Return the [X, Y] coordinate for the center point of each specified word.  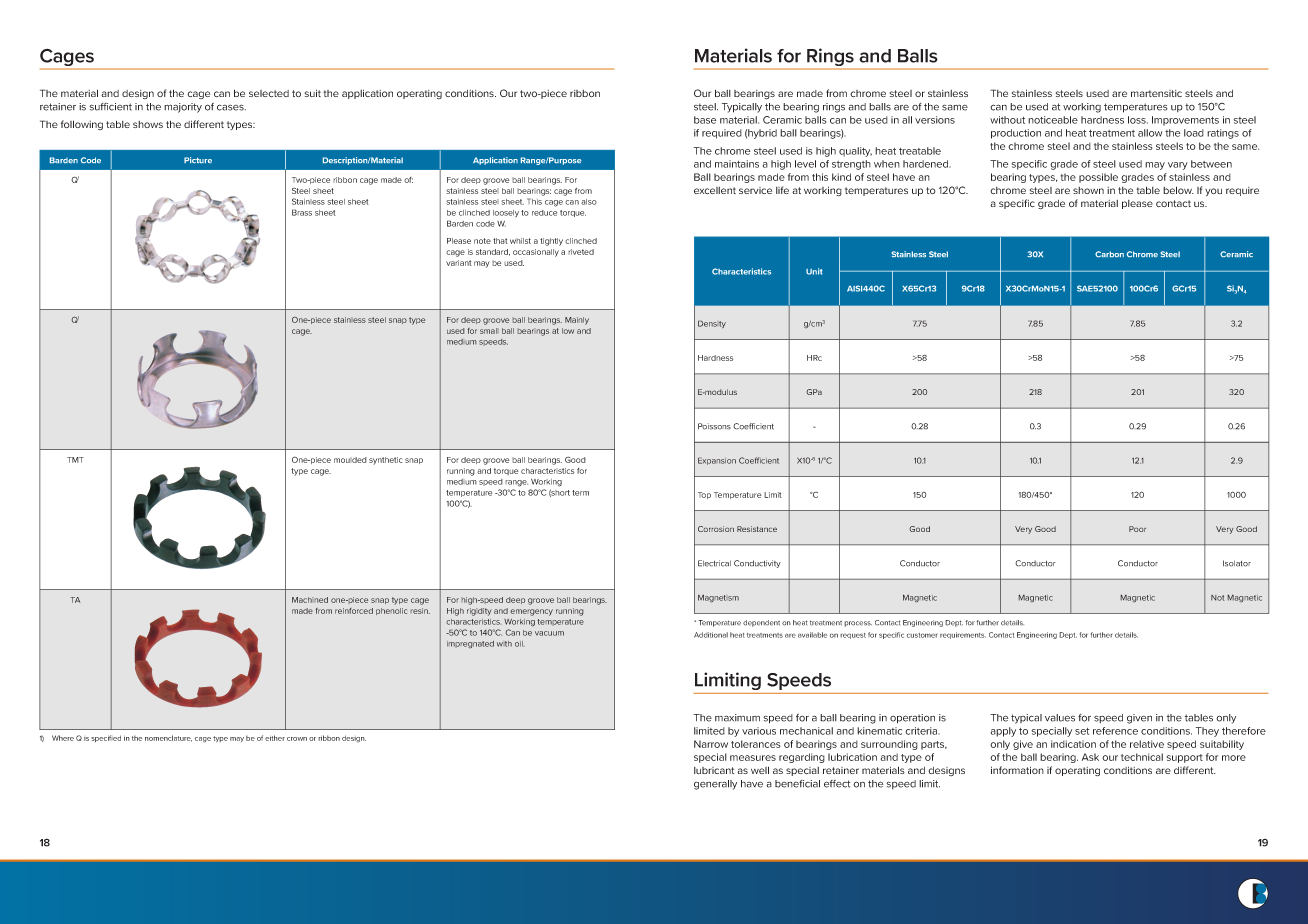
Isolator [1237, 563]
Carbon [1109, 254]
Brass [302, 212]
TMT [75, 460]
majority [183, 108]
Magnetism [718, 598]
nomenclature [168, 738]
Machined [310, 600]
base [705, 120]
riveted [581, 252]
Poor [1137, 529]
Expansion [717, 461]
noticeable [1053, 120]
